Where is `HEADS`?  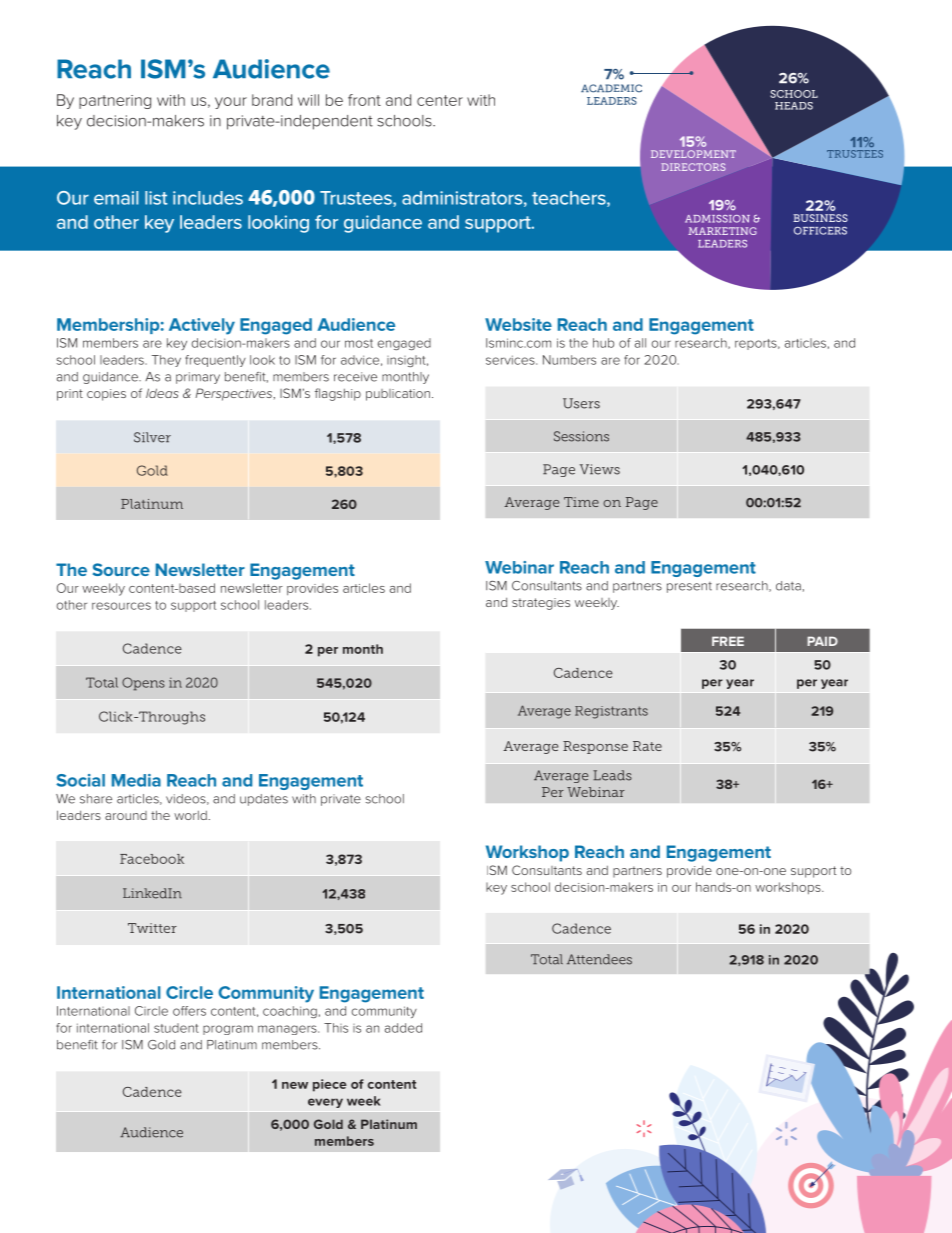
HEADS is located at coordinates (794, 106).
